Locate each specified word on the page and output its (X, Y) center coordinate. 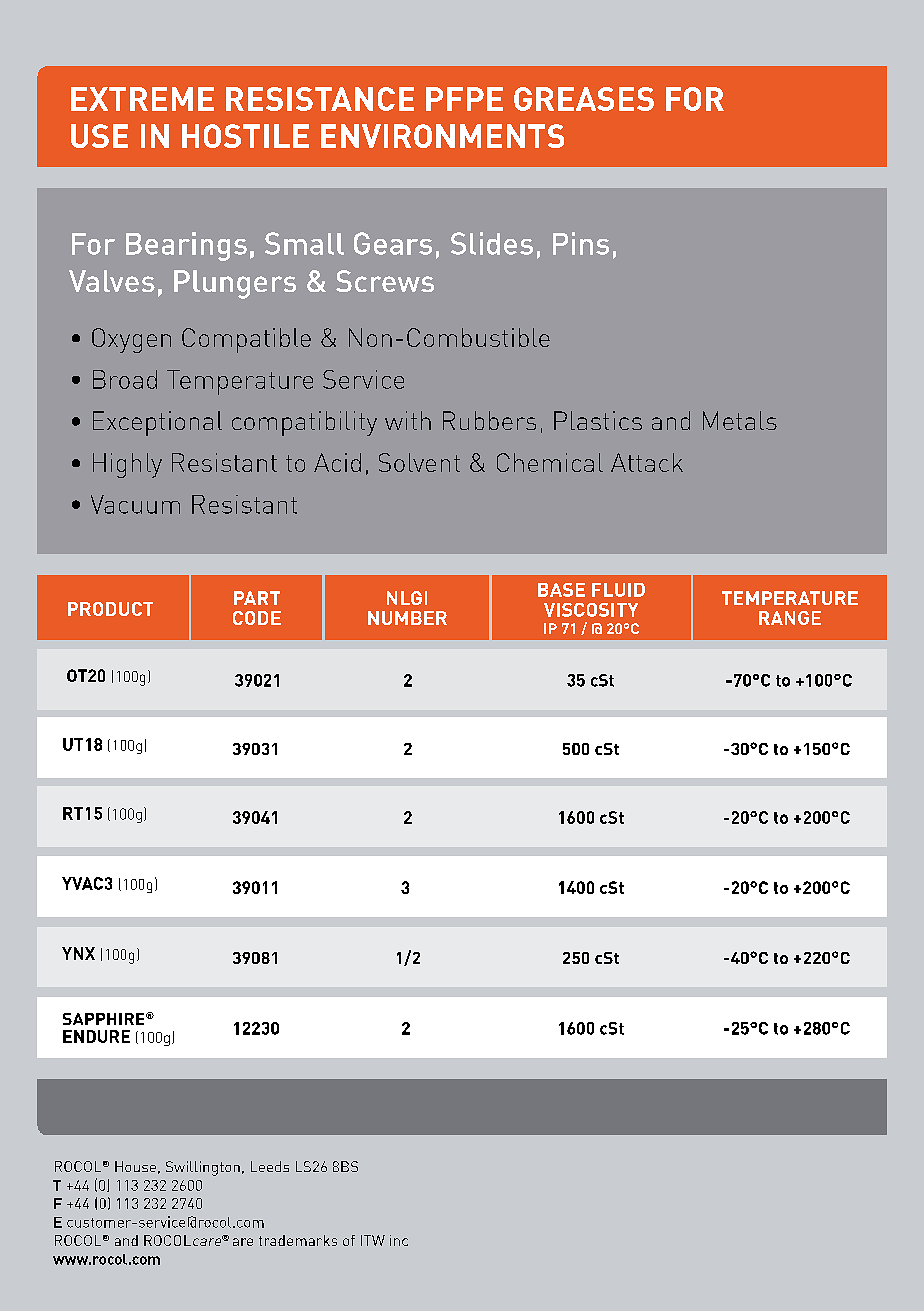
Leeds (270, 1166)
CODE (257, 618)
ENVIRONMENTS (442, 136)
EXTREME (142, 99)
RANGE (790, 618)
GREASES (584, 99)
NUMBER (407, 618)
